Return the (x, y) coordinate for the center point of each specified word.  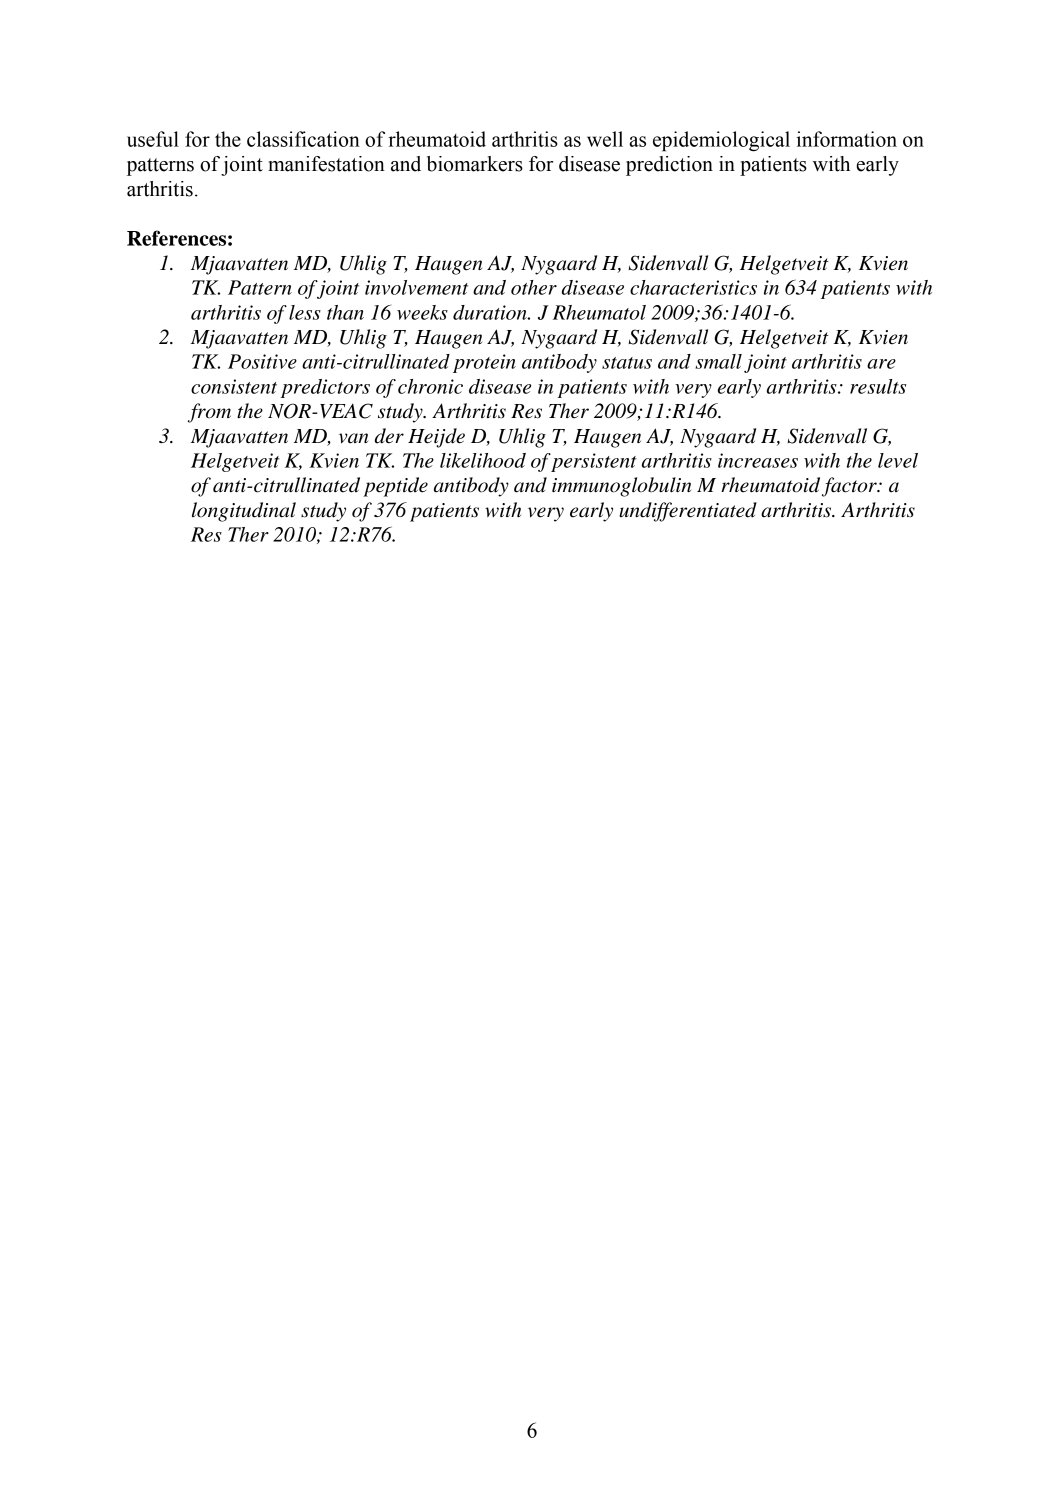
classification (303, 139)
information (846, 139)
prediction (669, 166)
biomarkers (475, 164)
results (878, 386)
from (209, 413)
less (305, 312)
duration (491, 312)
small (718, 361)
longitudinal (244, 512)
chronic (430, 386)
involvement (416, 287)
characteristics (693, 287)
